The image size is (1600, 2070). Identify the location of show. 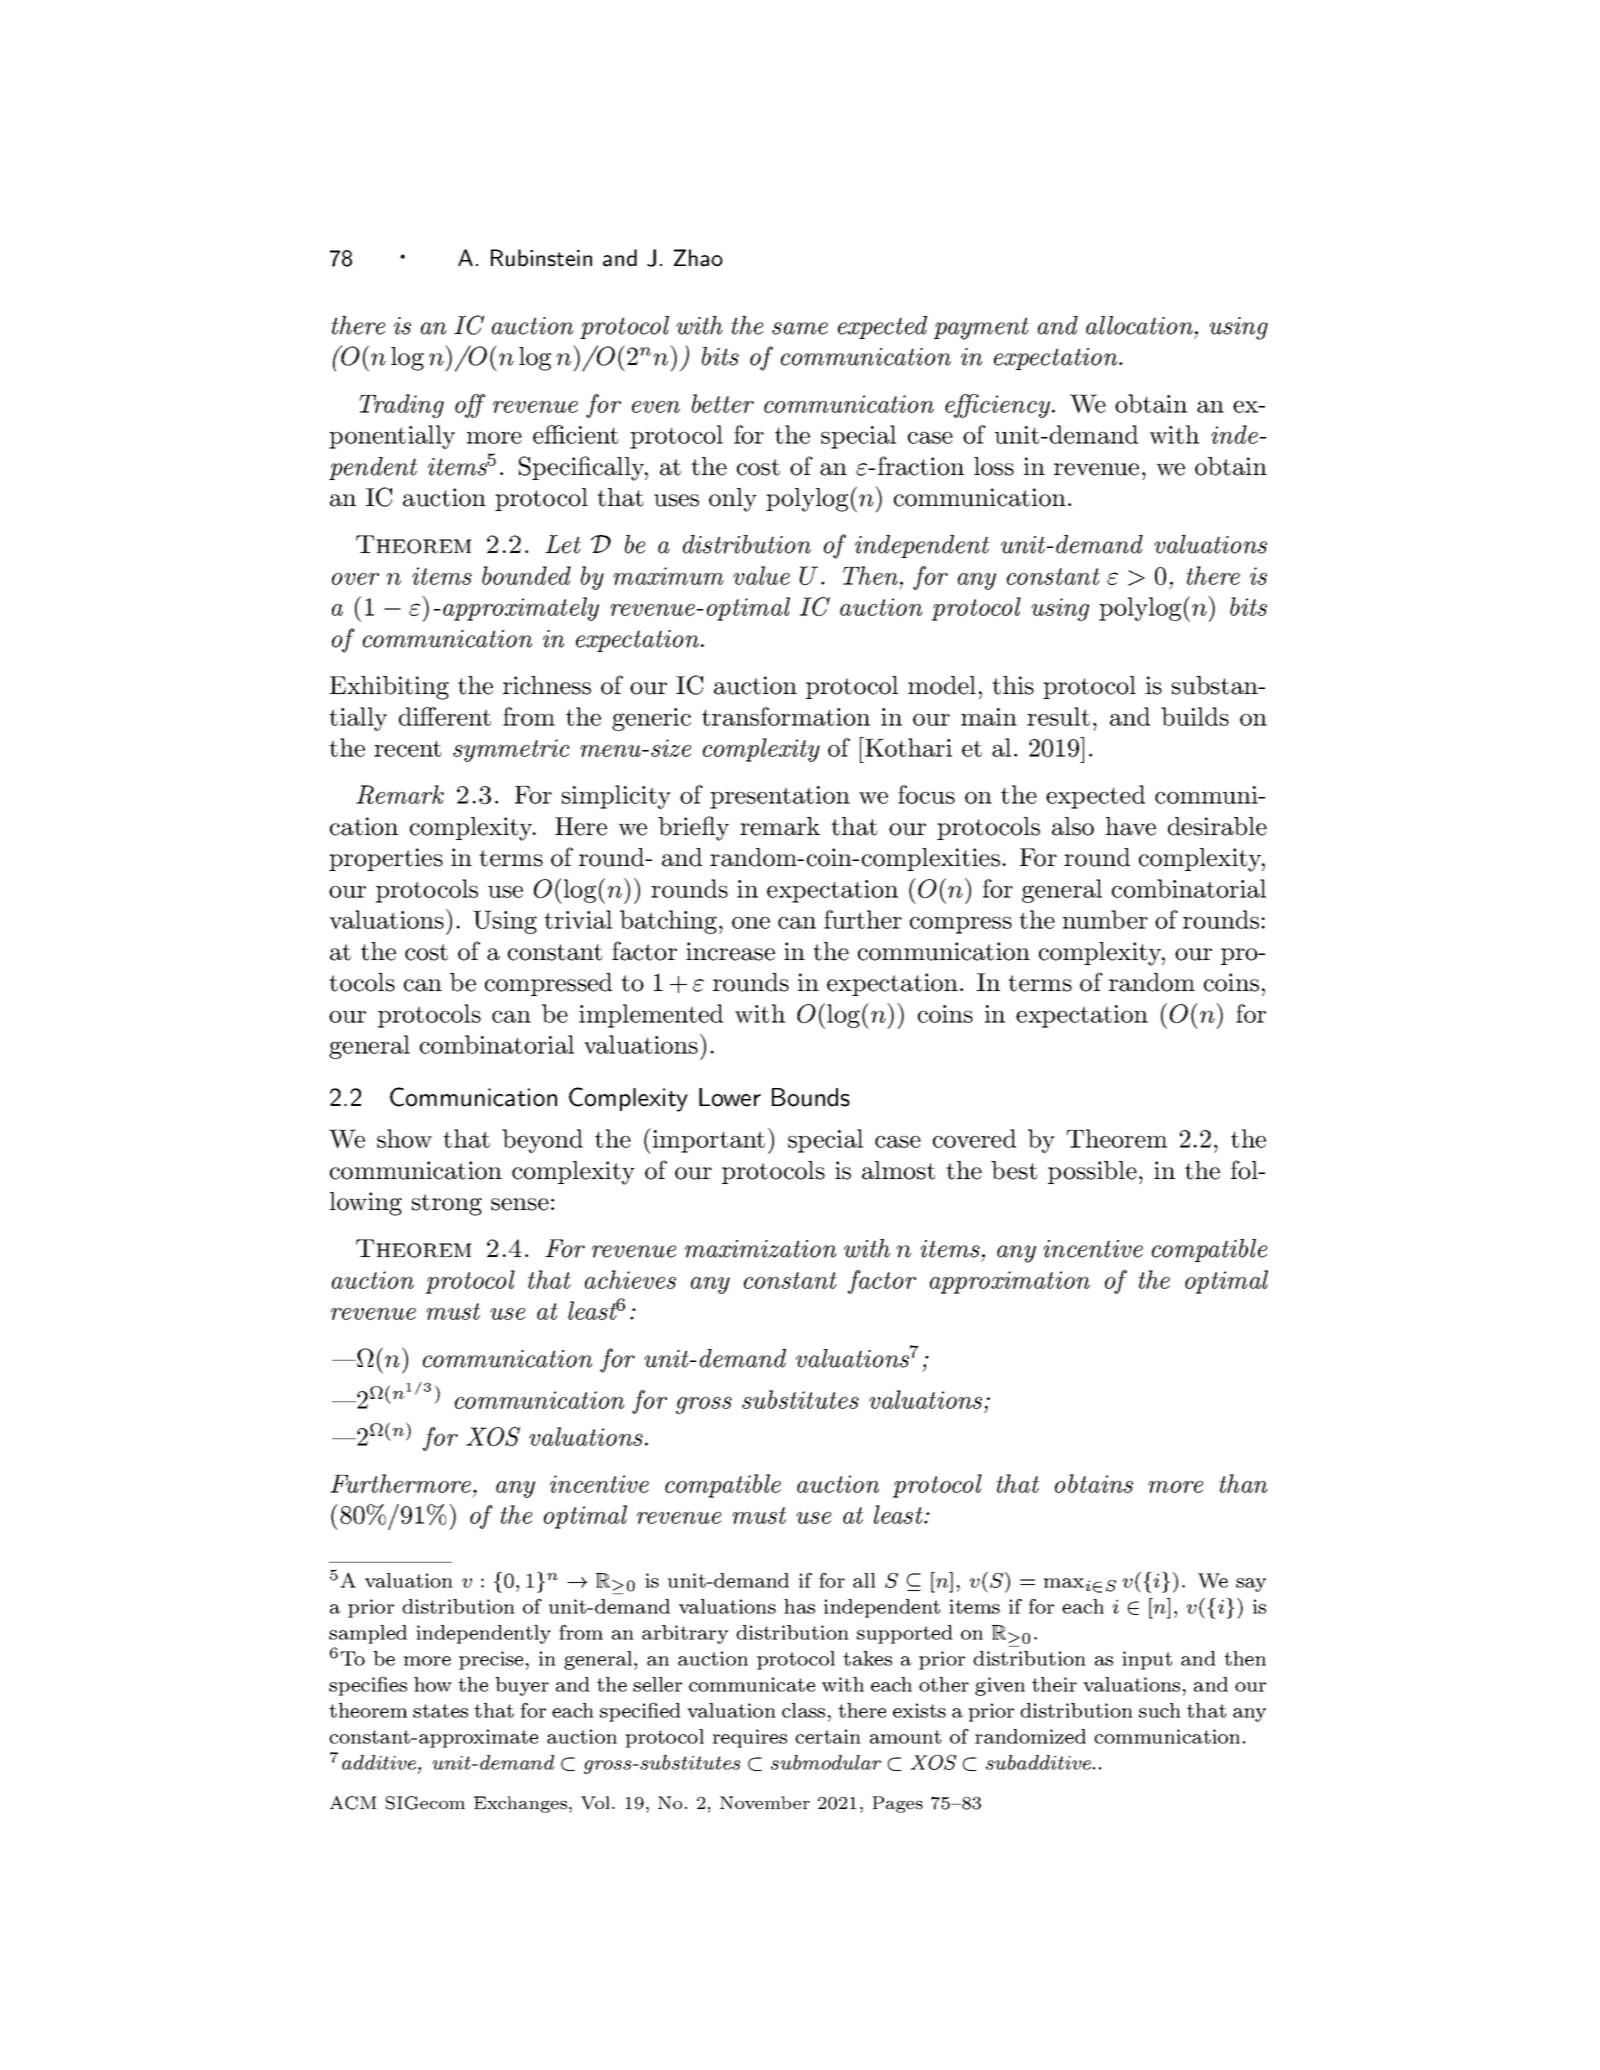
(404, 1138).
